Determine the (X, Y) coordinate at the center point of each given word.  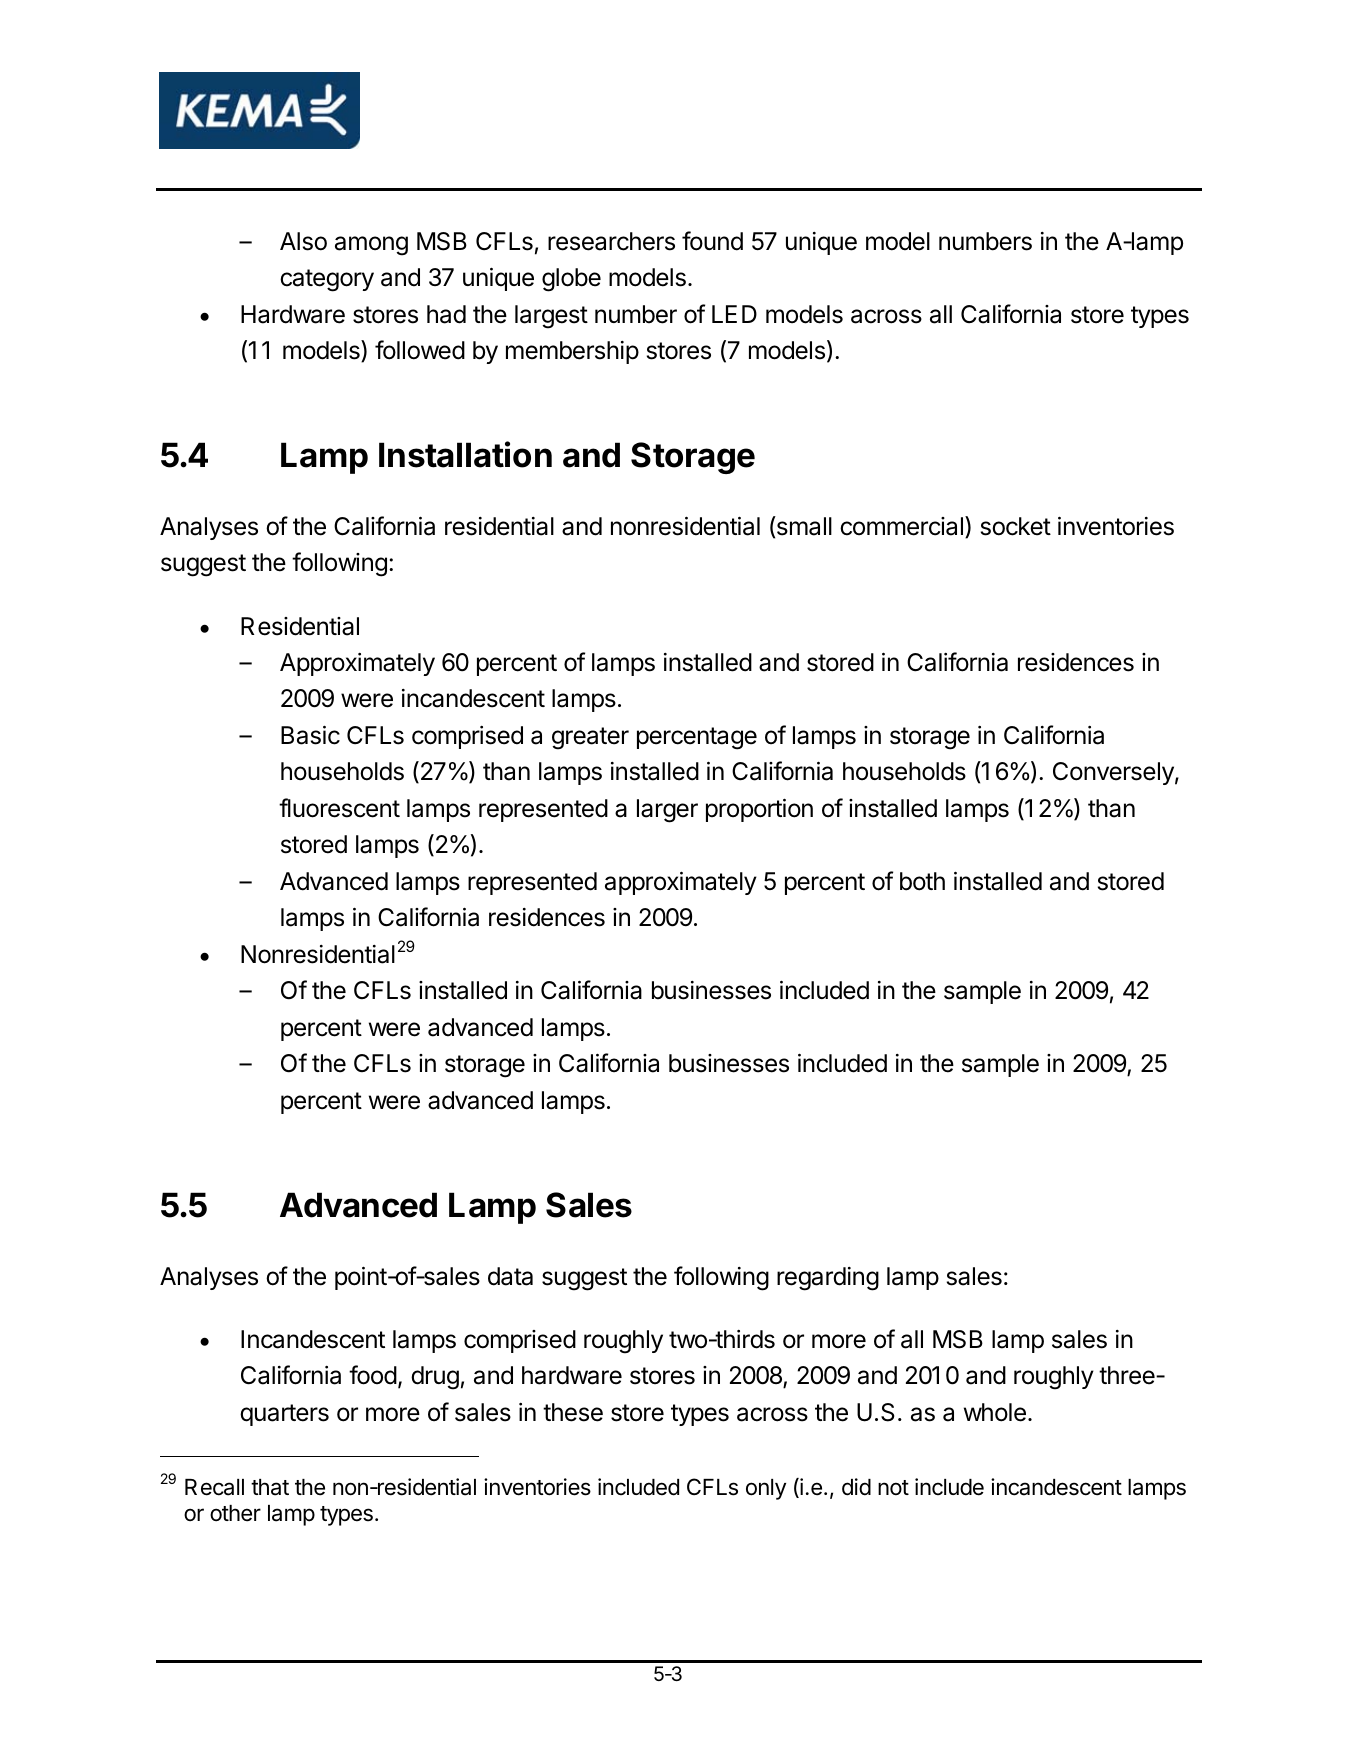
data (510, 1276)
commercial (901, 526)
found (712, 241)
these (573, 1412)
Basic (310, 735)
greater (590, 738)
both (922, 881)
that (270, 1487)
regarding (828, 1279)
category (327, 280)
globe (571, 280)
